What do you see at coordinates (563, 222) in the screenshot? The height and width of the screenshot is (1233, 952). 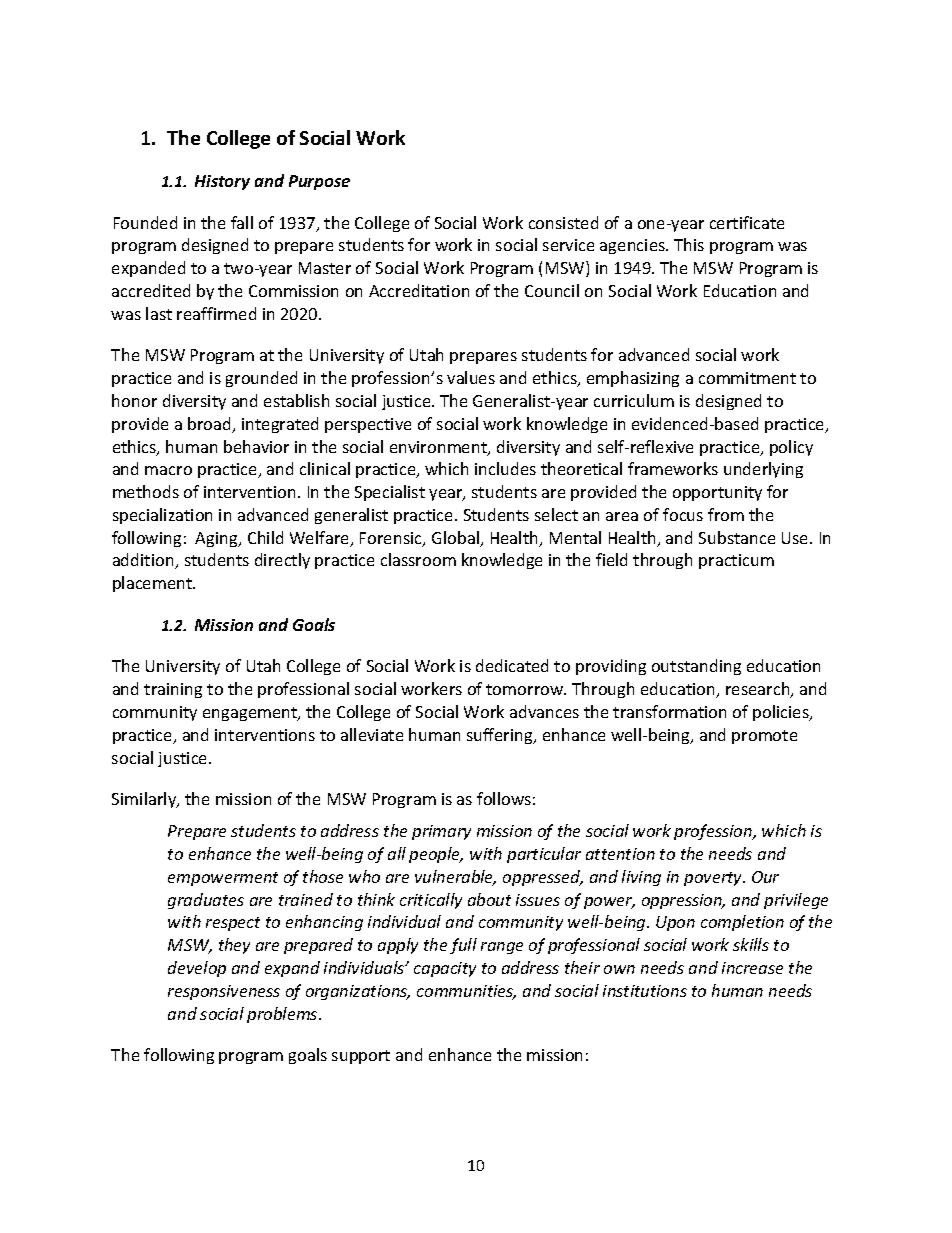 I see `consisted` at bounding box center [563, 222].
